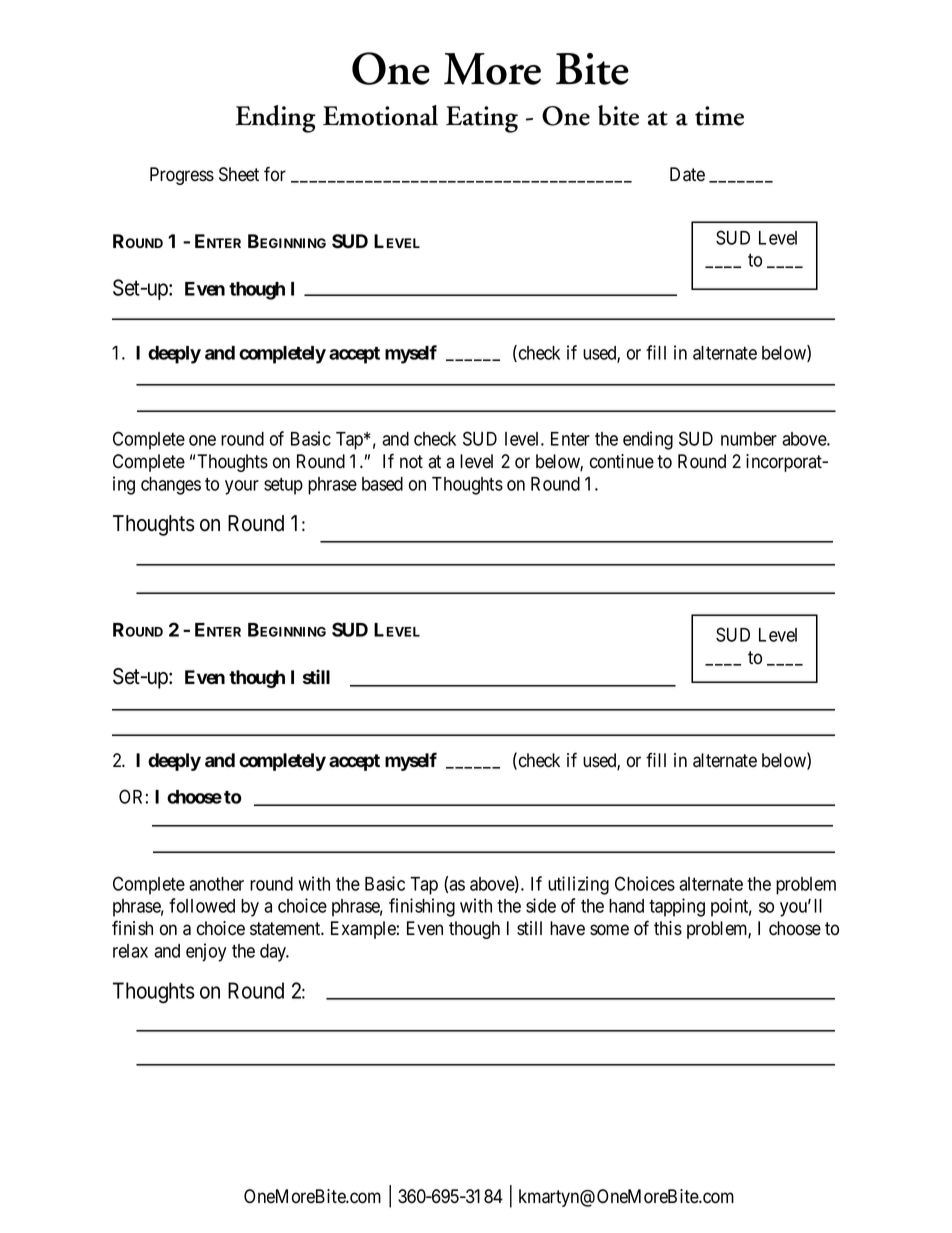  I want to click on Eating, so click(482, 119).
